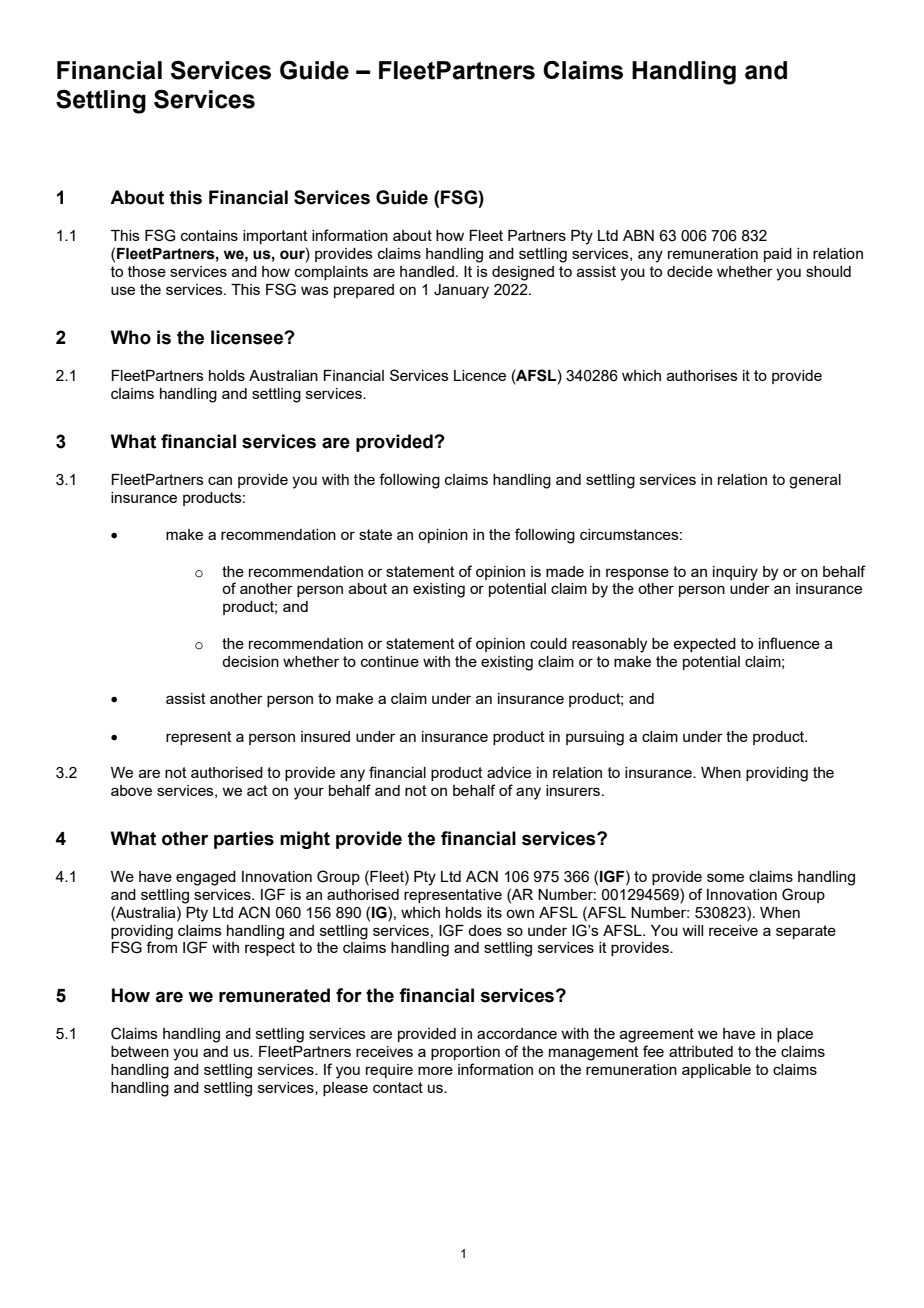  Describe the element at coordinates (140, 1051) in the document. I see `between` at that location.
